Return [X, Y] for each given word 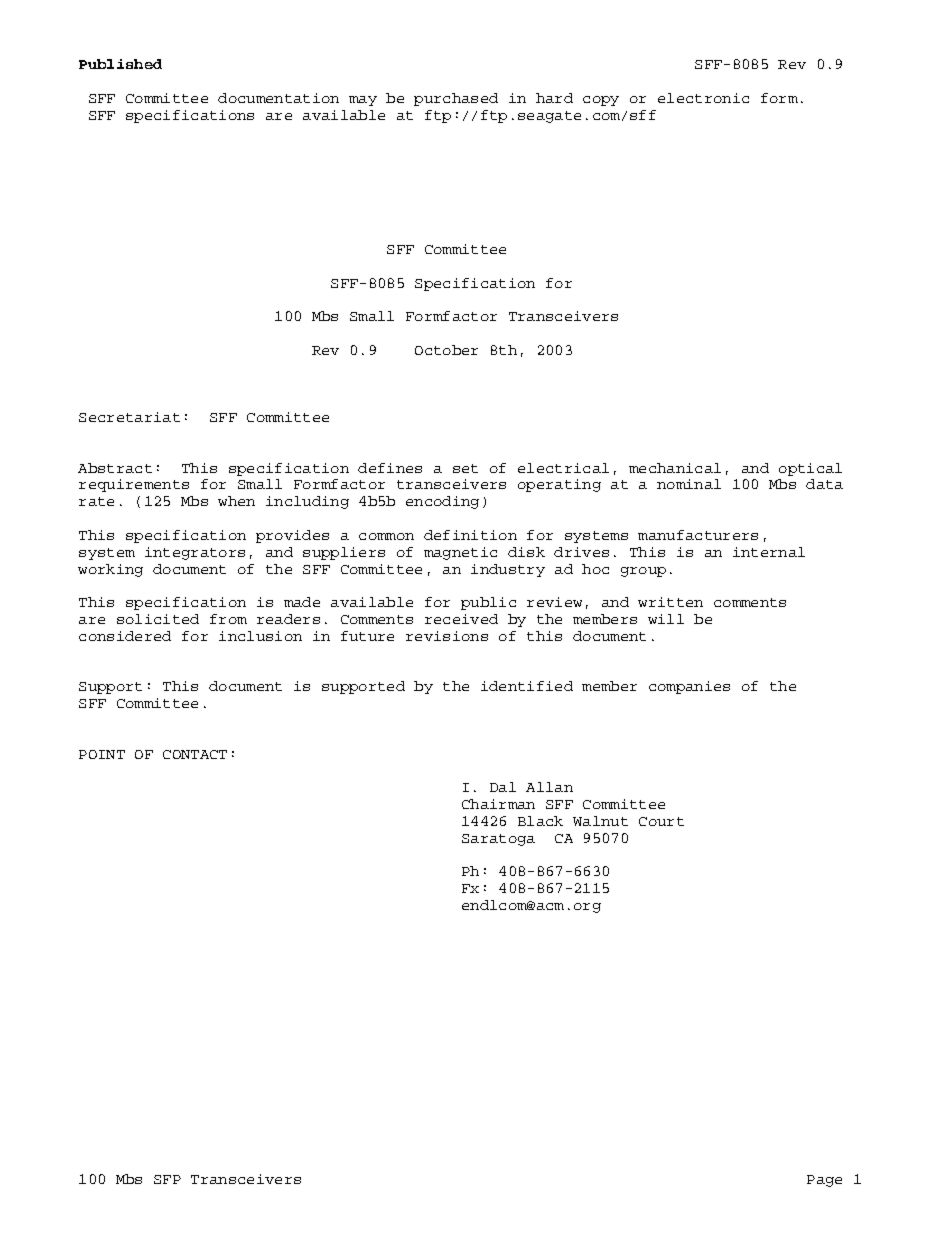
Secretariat [129, 417]
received [461, 619]
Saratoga [498, 840]
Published [120, 64]
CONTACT [195, 754]
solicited [158, 619]
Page [824, 1181]
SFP [167, 1179]
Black [540, 821]
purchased [456, 99]
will [666, 619]
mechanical [675, 468]
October [446, 350]
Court [661, 821]
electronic [703, 98]
